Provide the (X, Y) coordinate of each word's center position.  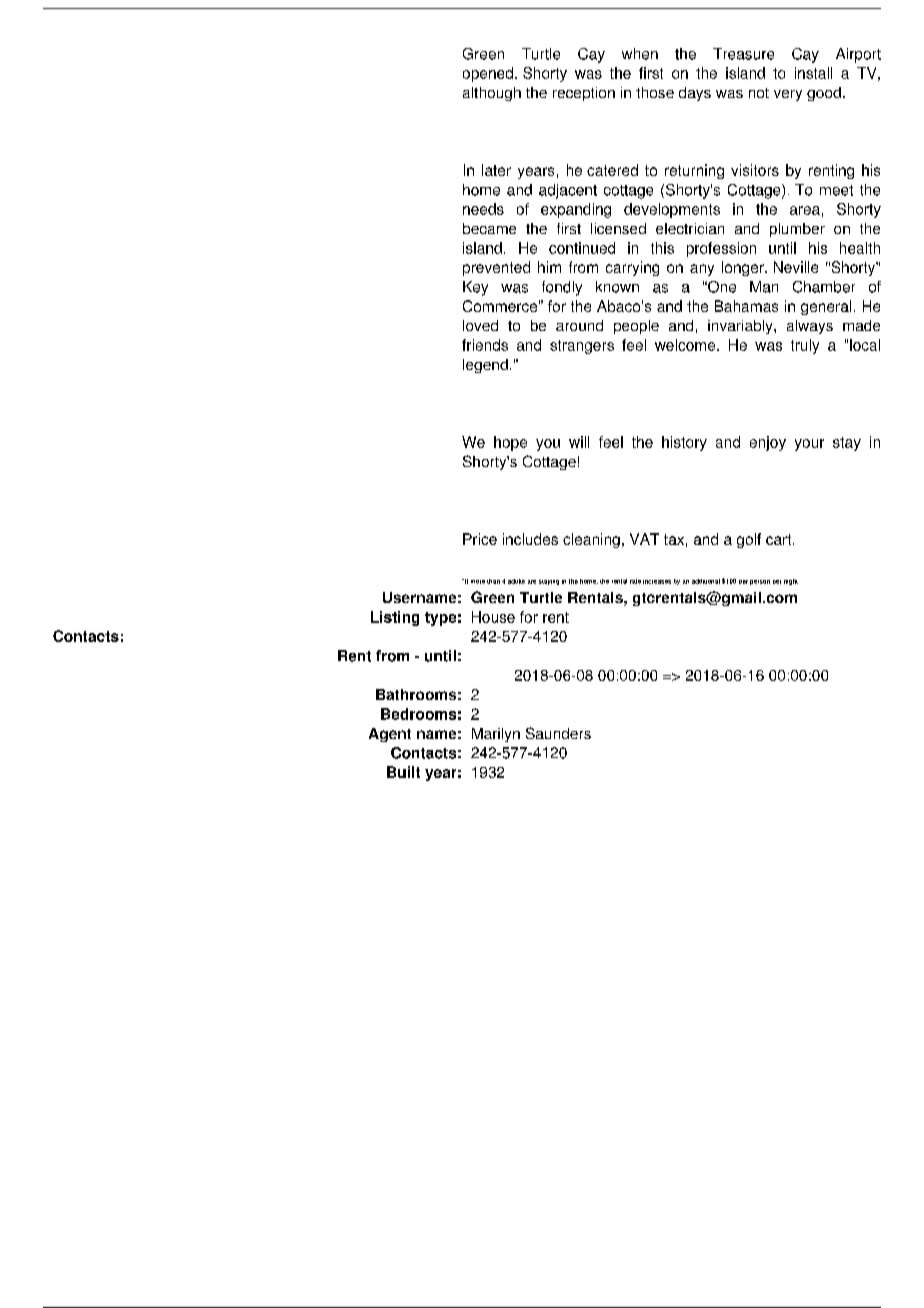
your (809, 445)
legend (485, 366)
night (791, 582)
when (640, 54)
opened (488, 74)
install (813, 73)
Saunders (558, 733)
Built (403, 772)
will (579, 442)
